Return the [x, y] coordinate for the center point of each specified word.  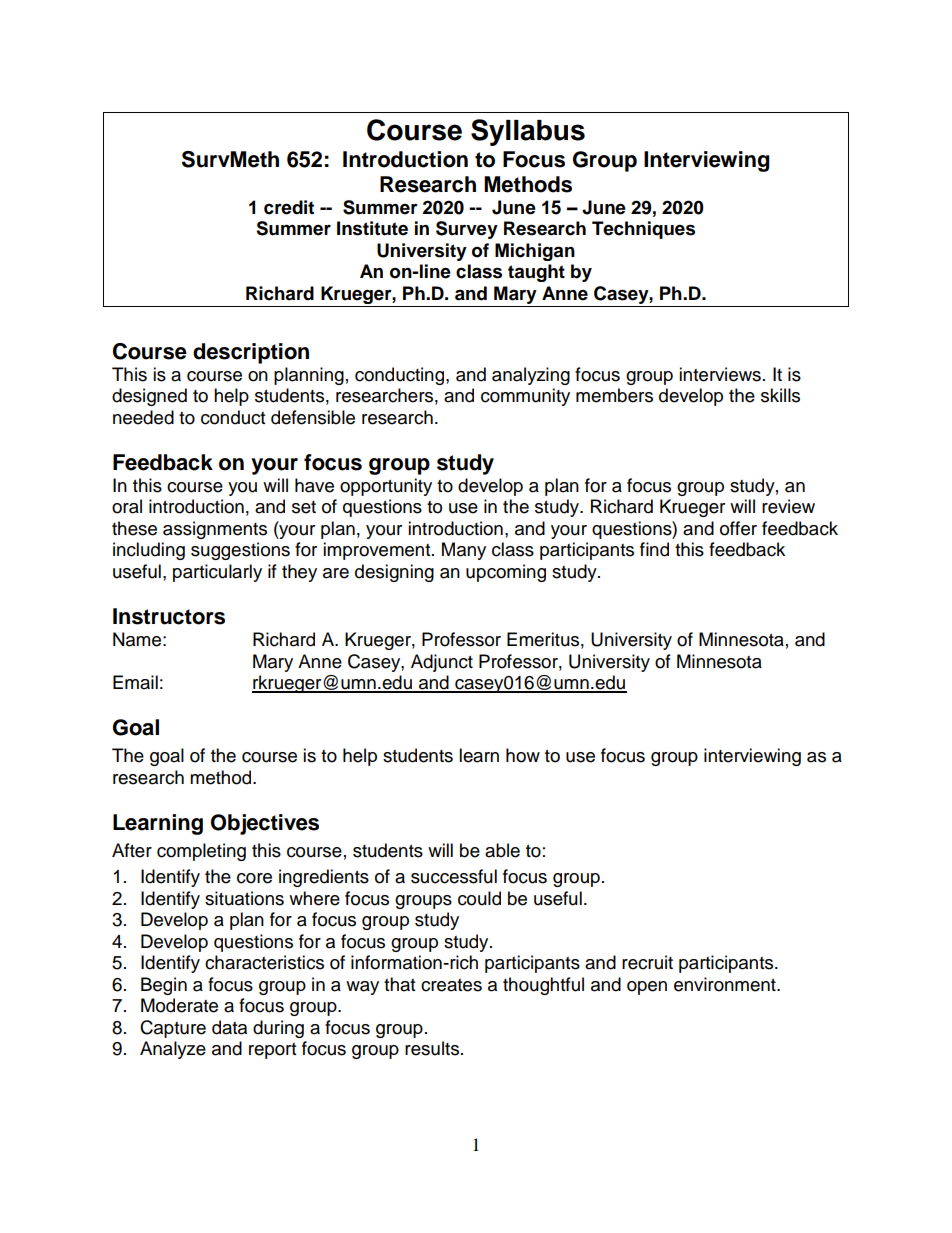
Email [135, 682]
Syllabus [528, 132]
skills [780, 395]
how [523, 755]
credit [289, 207]
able [502, 850]
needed [143, 417]
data [229, 1027]
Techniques [643, 230]
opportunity [386, 487]
